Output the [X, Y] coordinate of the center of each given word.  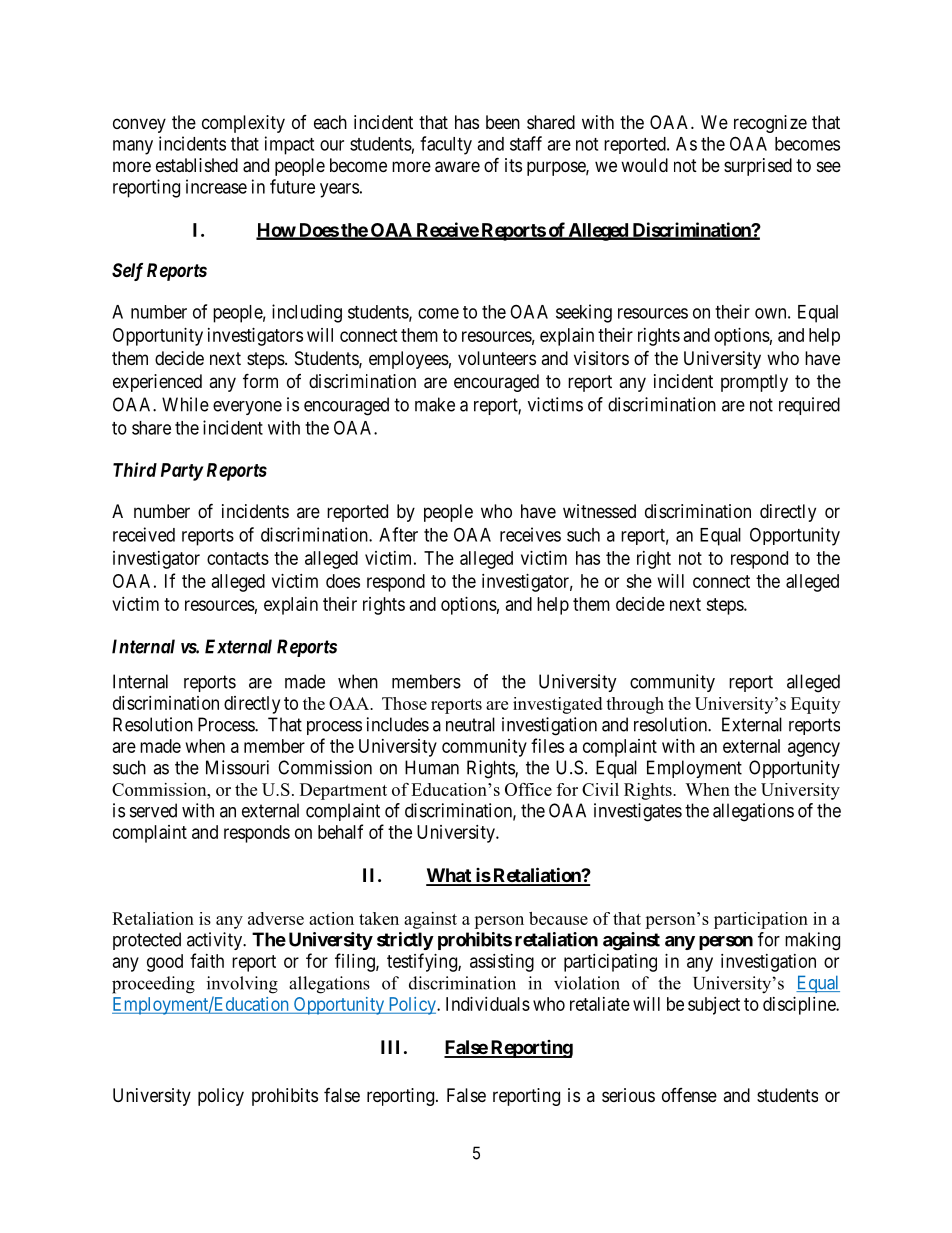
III [390, 1047]
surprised [758, 167]
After [398, 534]
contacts [238, 558]
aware [457, 167]
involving [242, 985]
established [197, 165]
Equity [815, 705]
